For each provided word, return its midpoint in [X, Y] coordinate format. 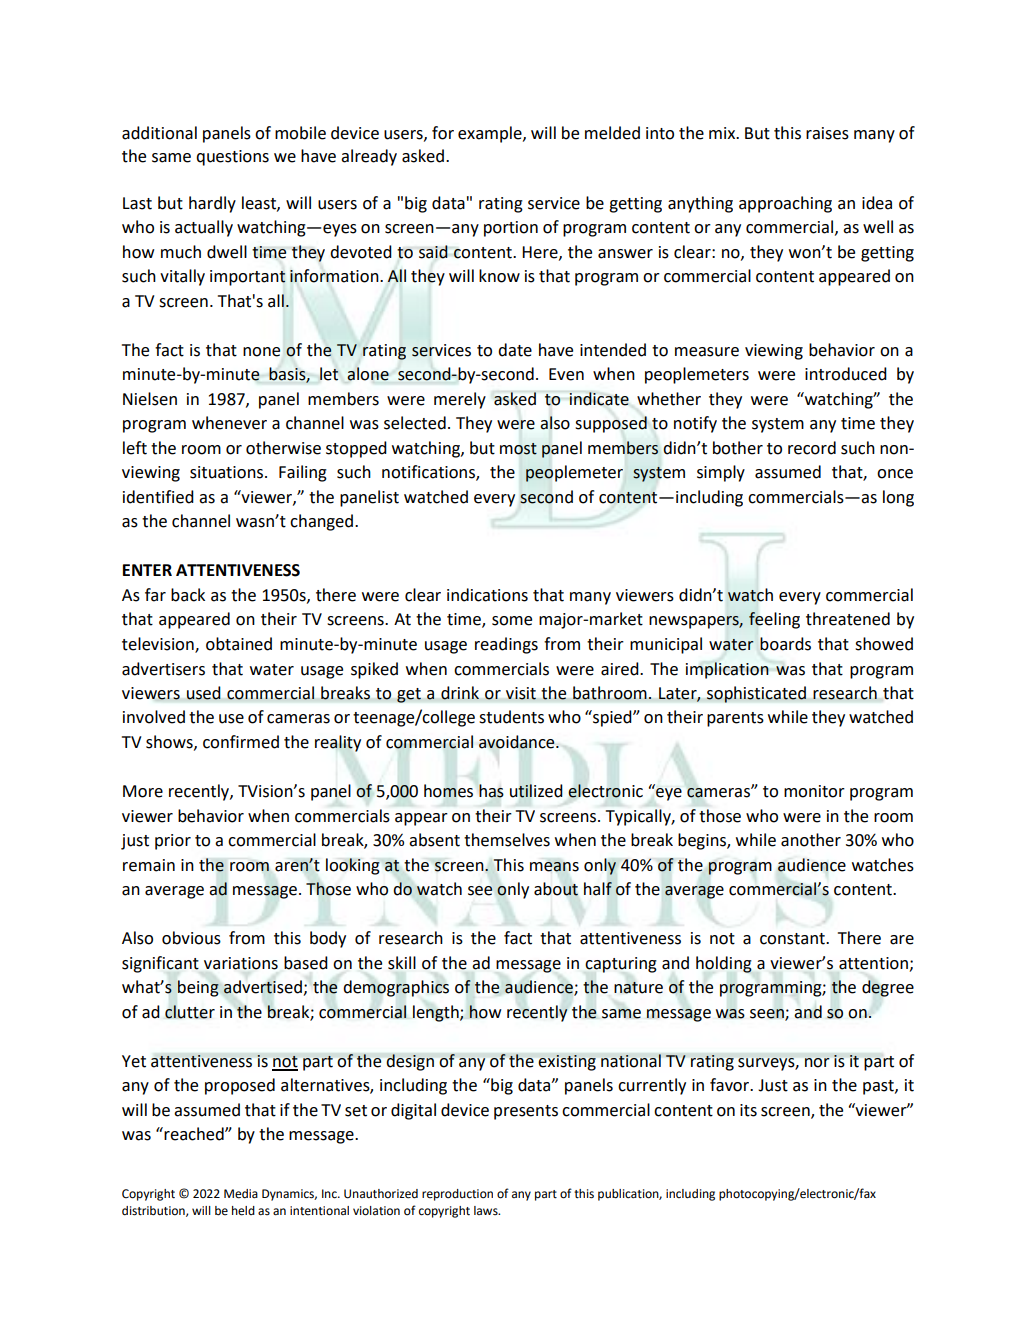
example [491, 134]
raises [827, 133]
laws [487, 1210]
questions [232, 158]
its [748, 1110]
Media [241, 1194]
